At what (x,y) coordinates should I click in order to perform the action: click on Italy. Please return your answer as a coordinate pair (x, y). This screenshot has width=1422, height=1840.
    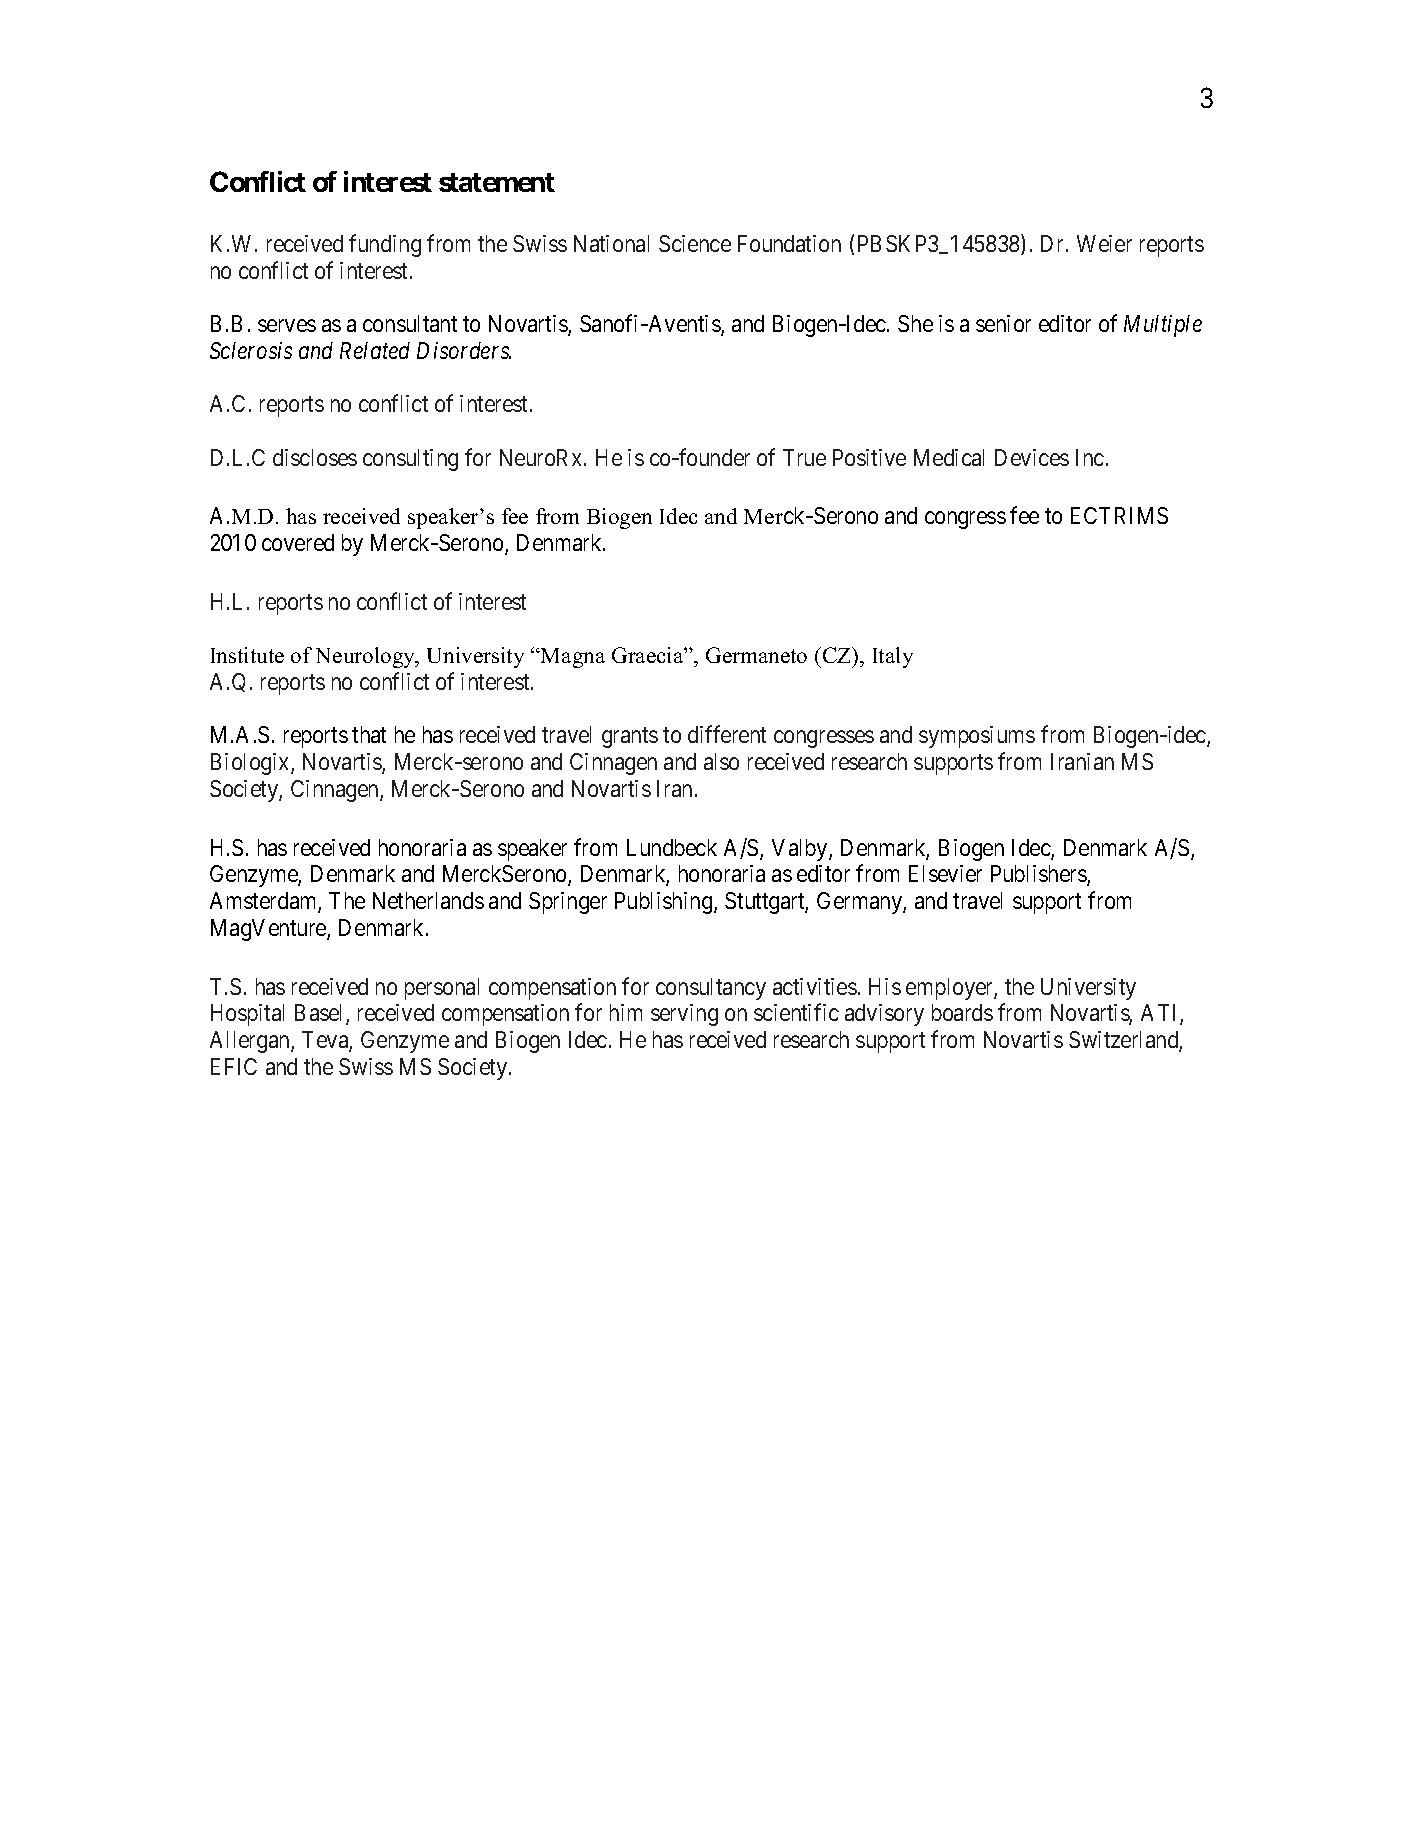
    Looking at the image, I should click on (893, 657).
